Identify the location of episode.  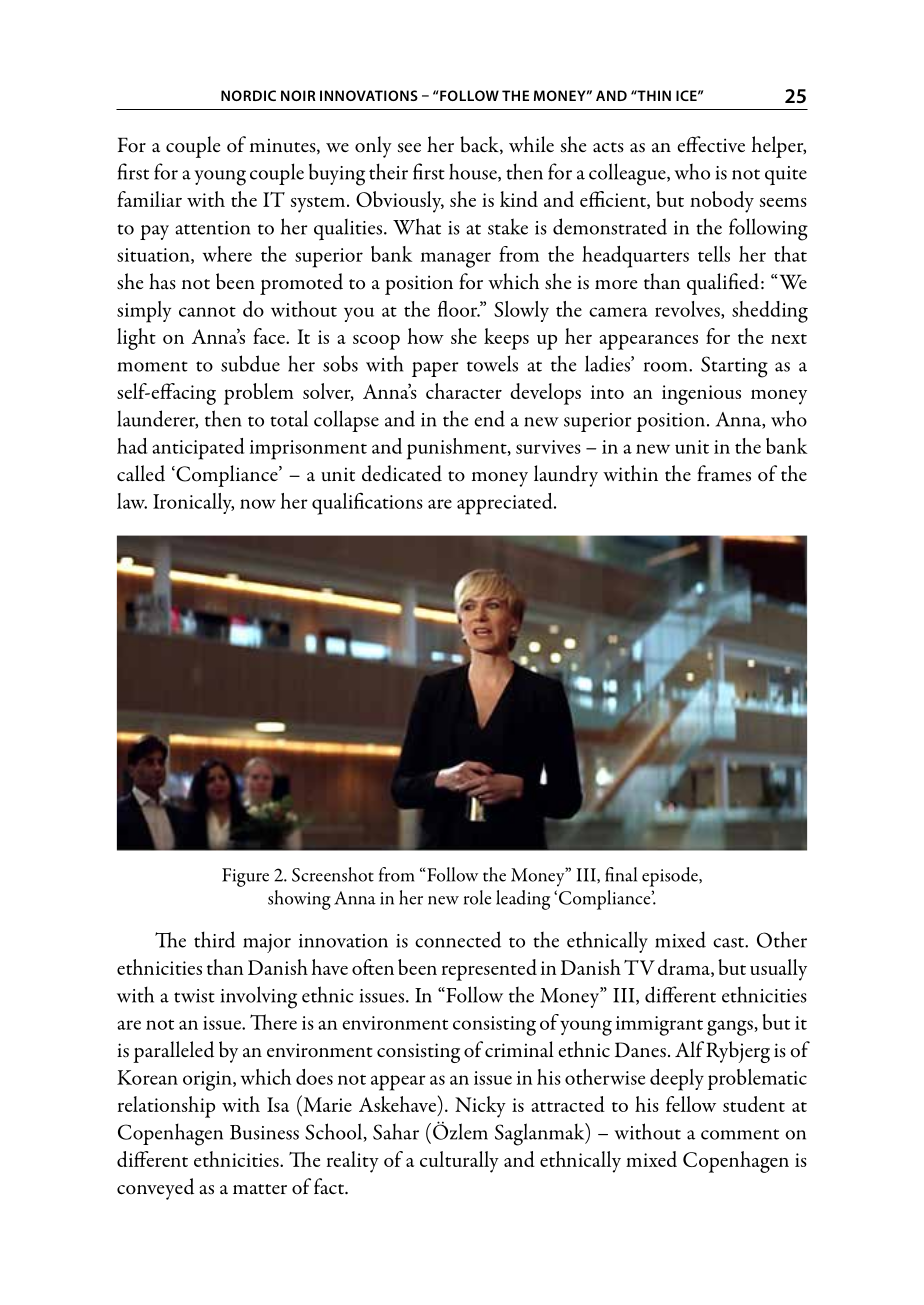
(671, 877).
